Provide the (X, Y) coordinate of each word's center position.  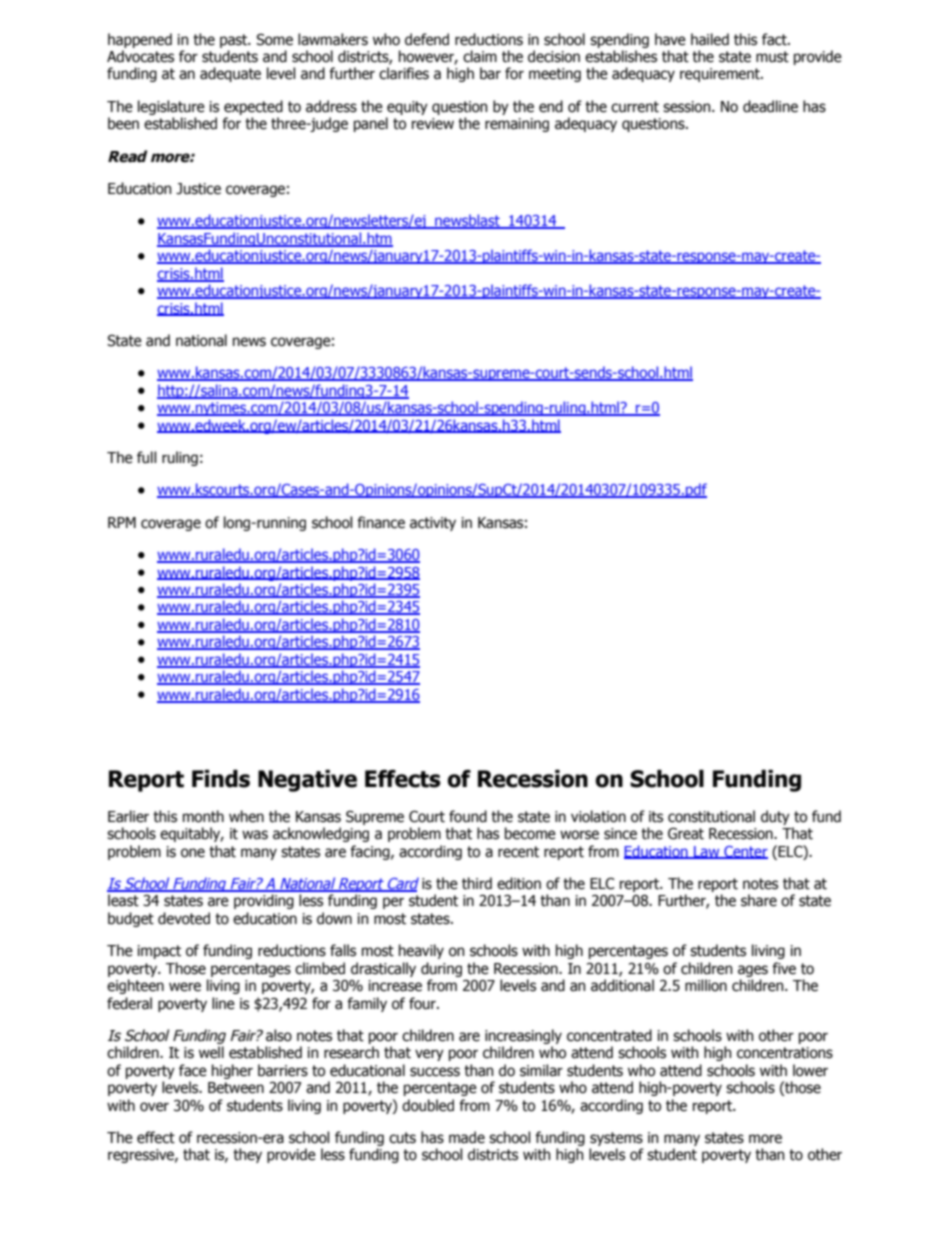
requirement (721, 75)
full (146, 457)
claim (480, 56)
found (468, 816)
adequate (230, 74)
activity (433, 524)
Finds (221, 779)
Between (236, 1088)
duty (775, 817)
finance (381, 522)
